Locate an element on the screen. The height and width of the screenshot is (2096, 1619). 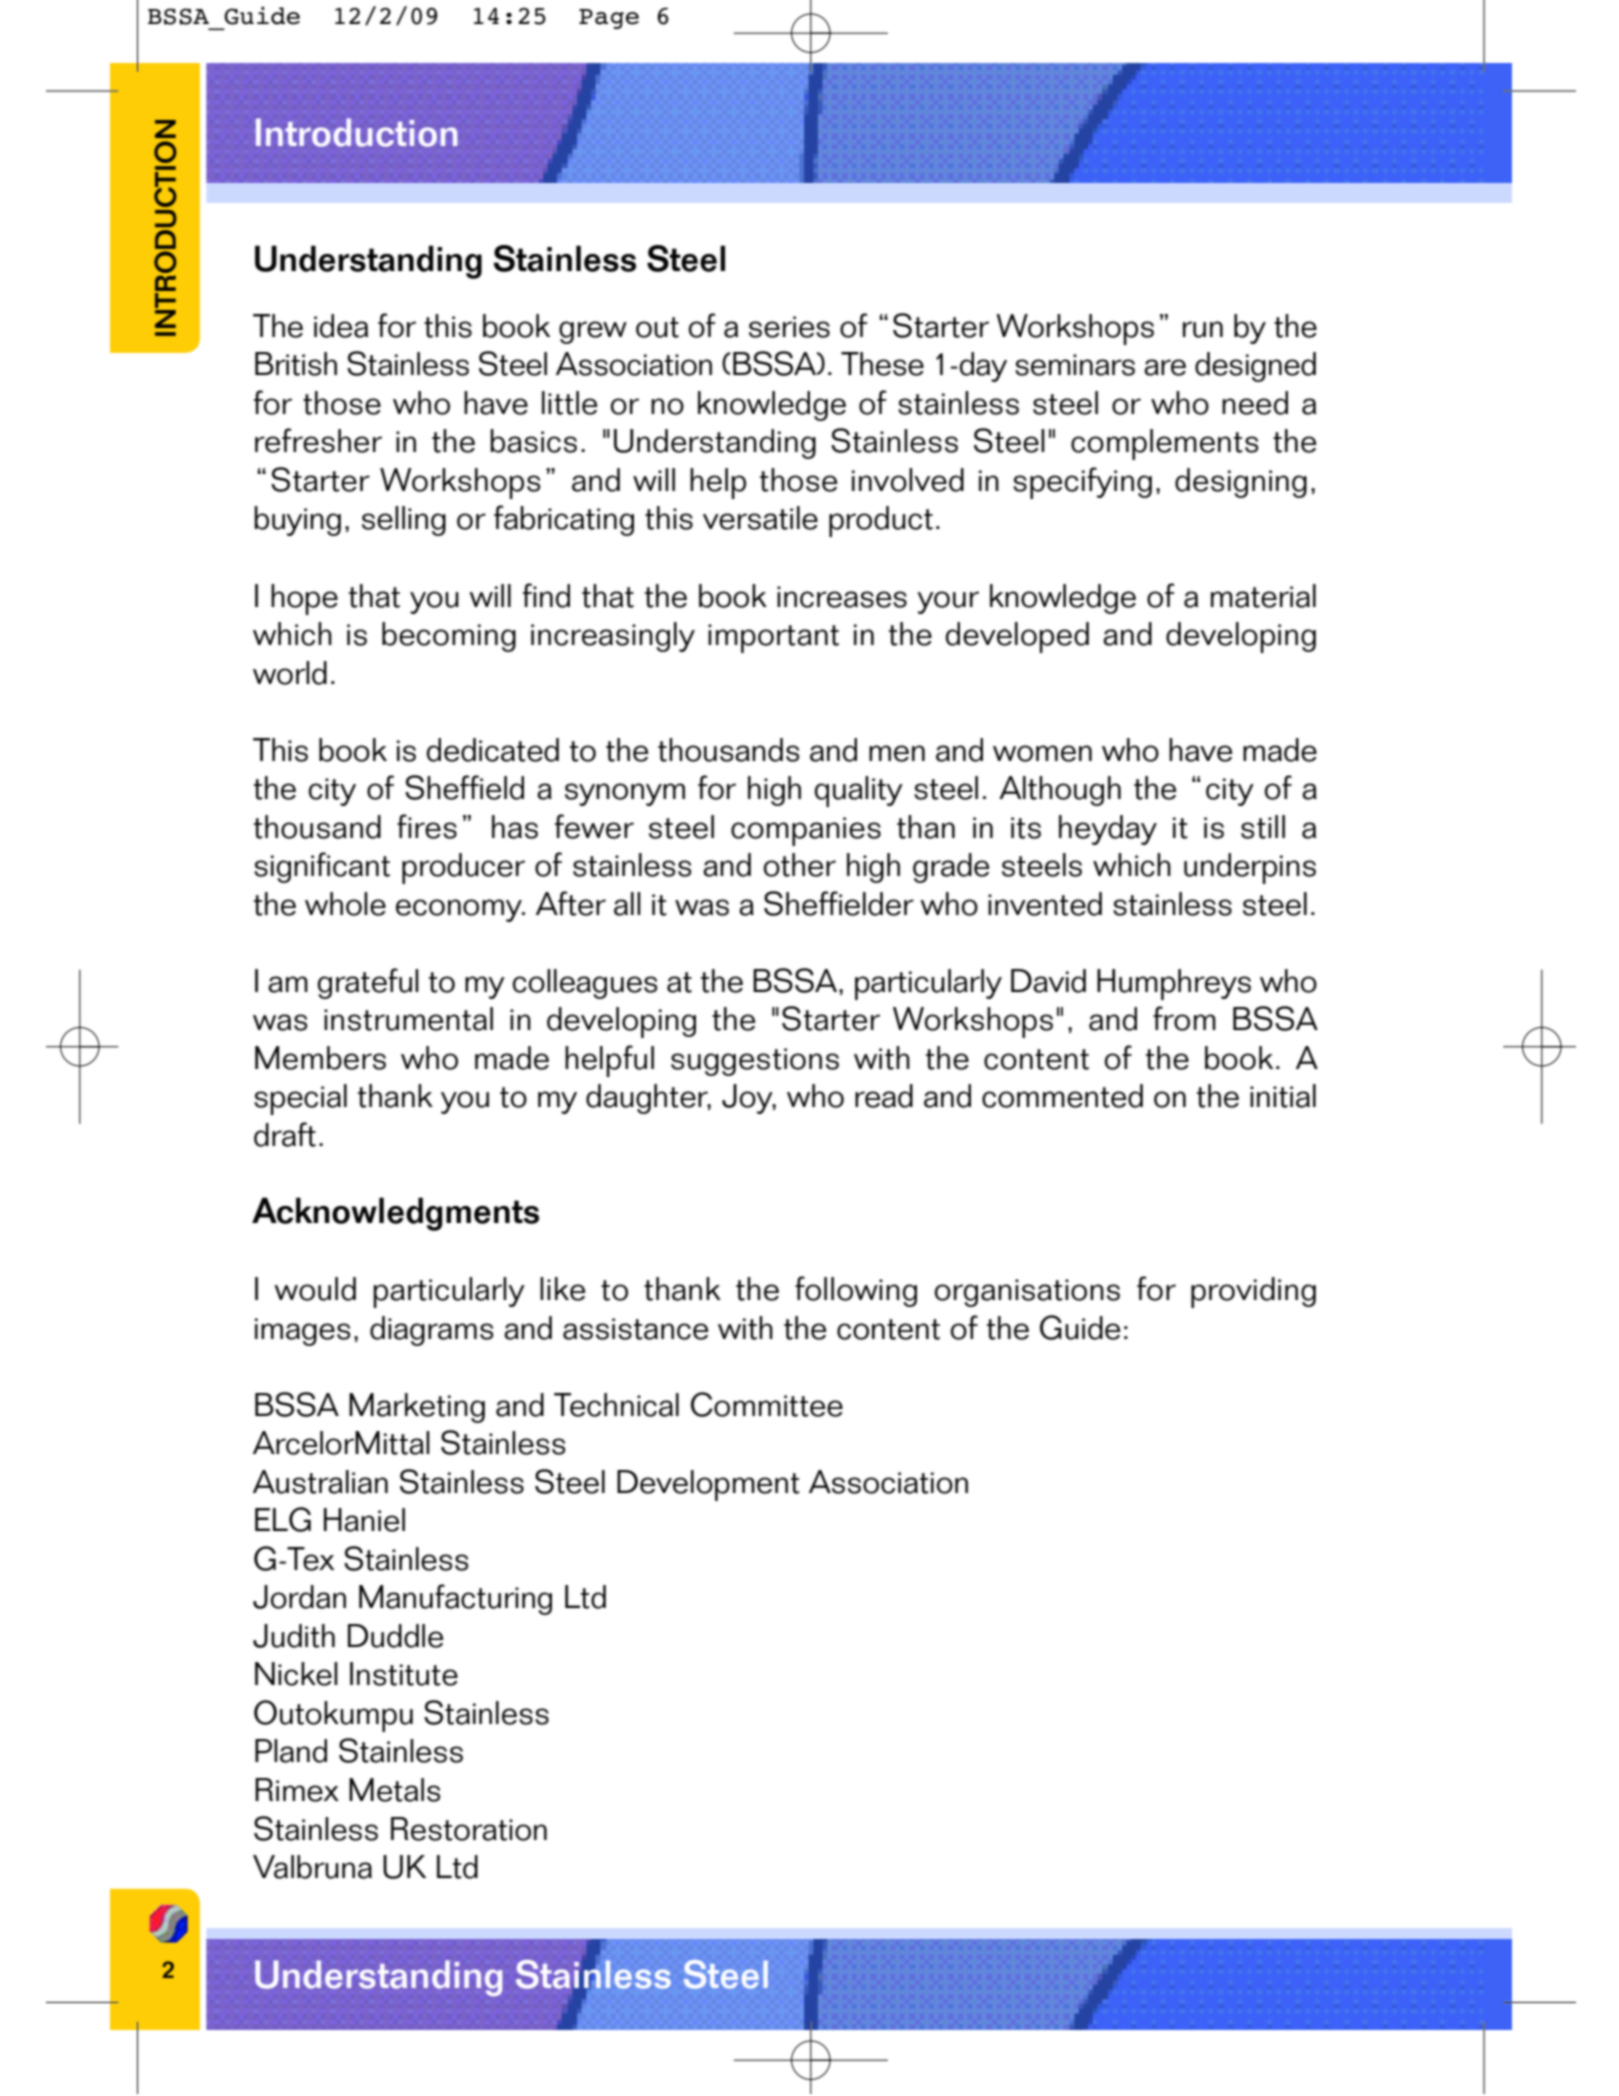
Page is located at coordinates (609, 19).
